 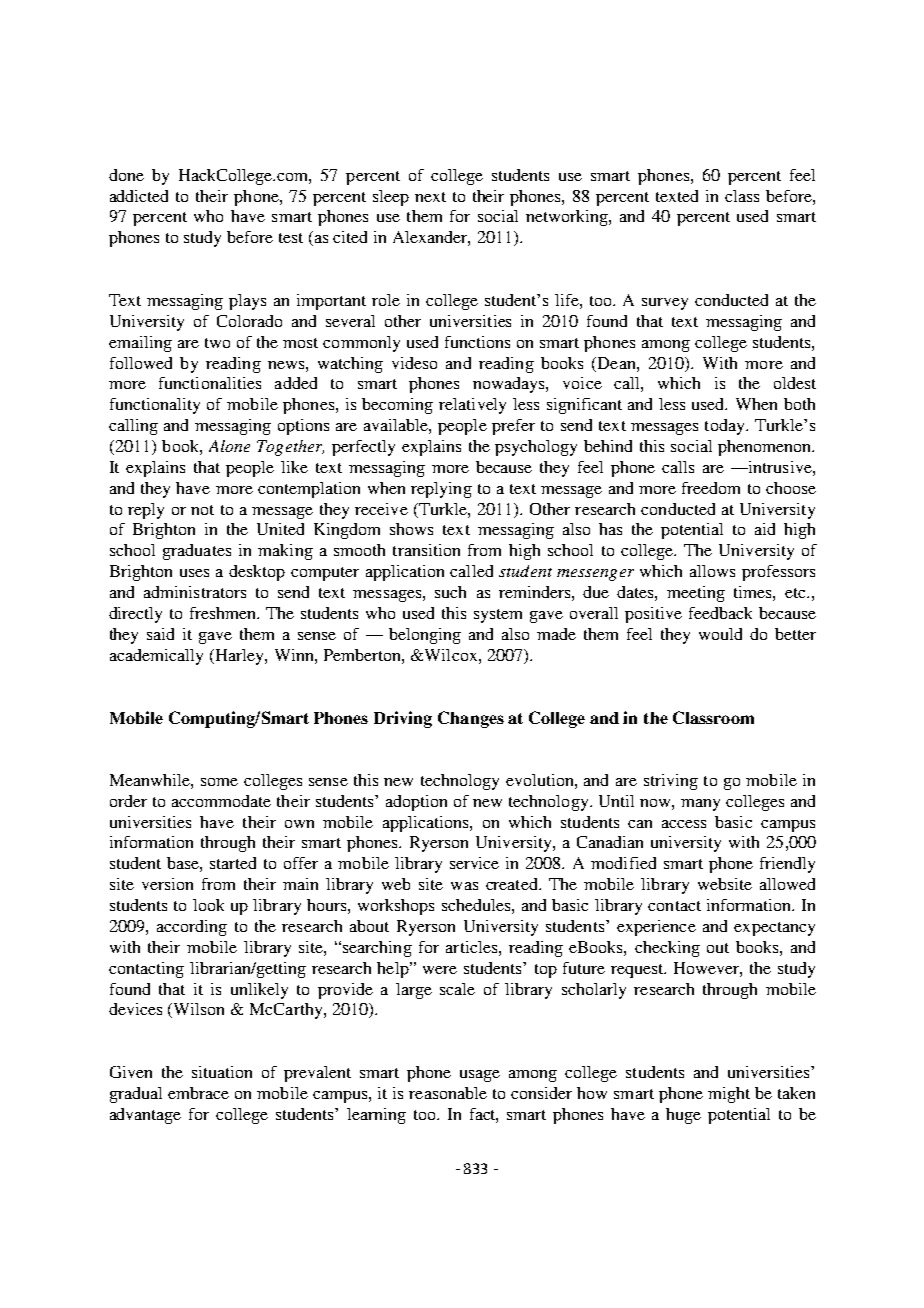 What do you see at coordinates (139, 196) in the screenshot?
I see `addicted` at bounding box center [139, 196].
